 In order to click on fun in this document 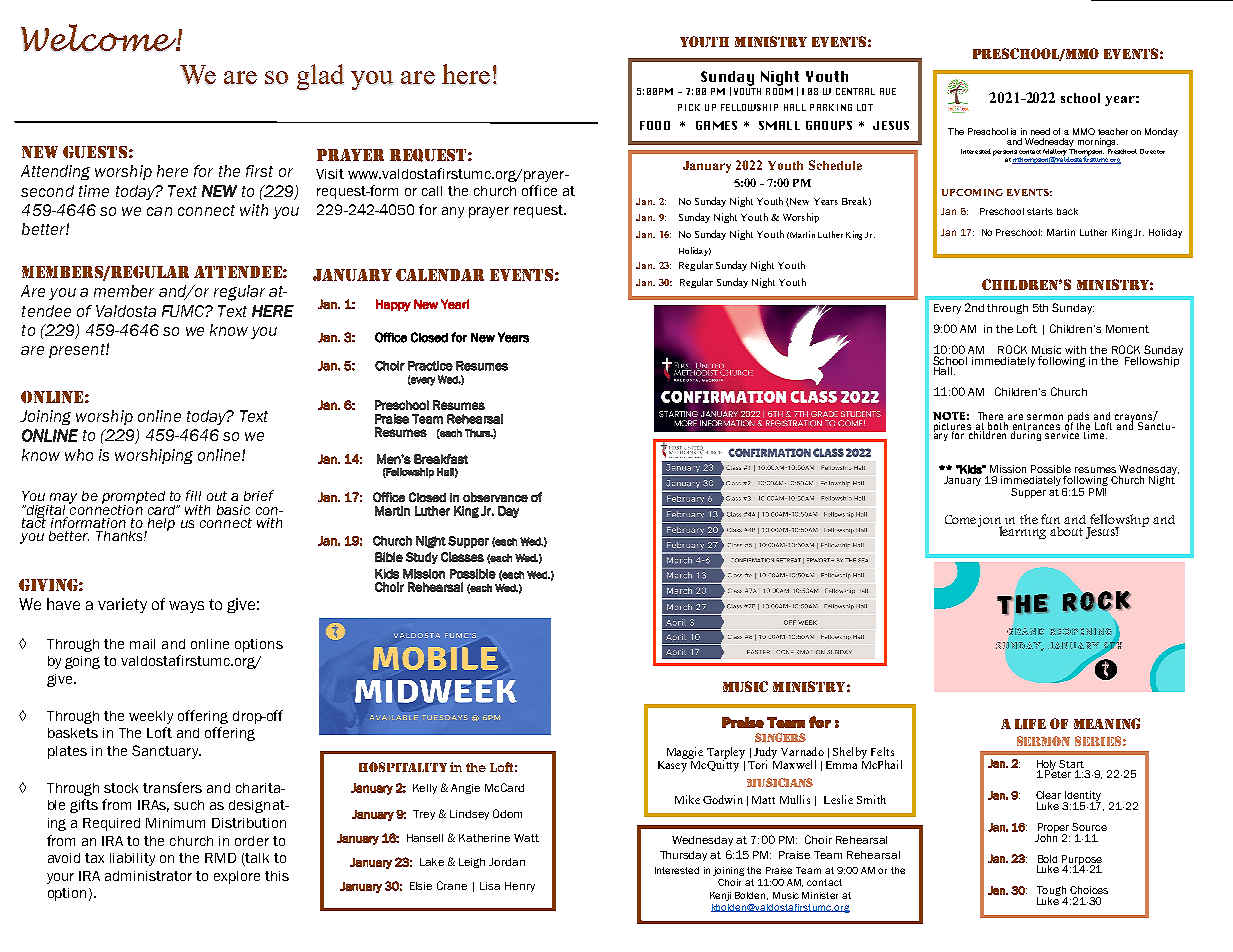, I will do `click(1050, 519)`.
